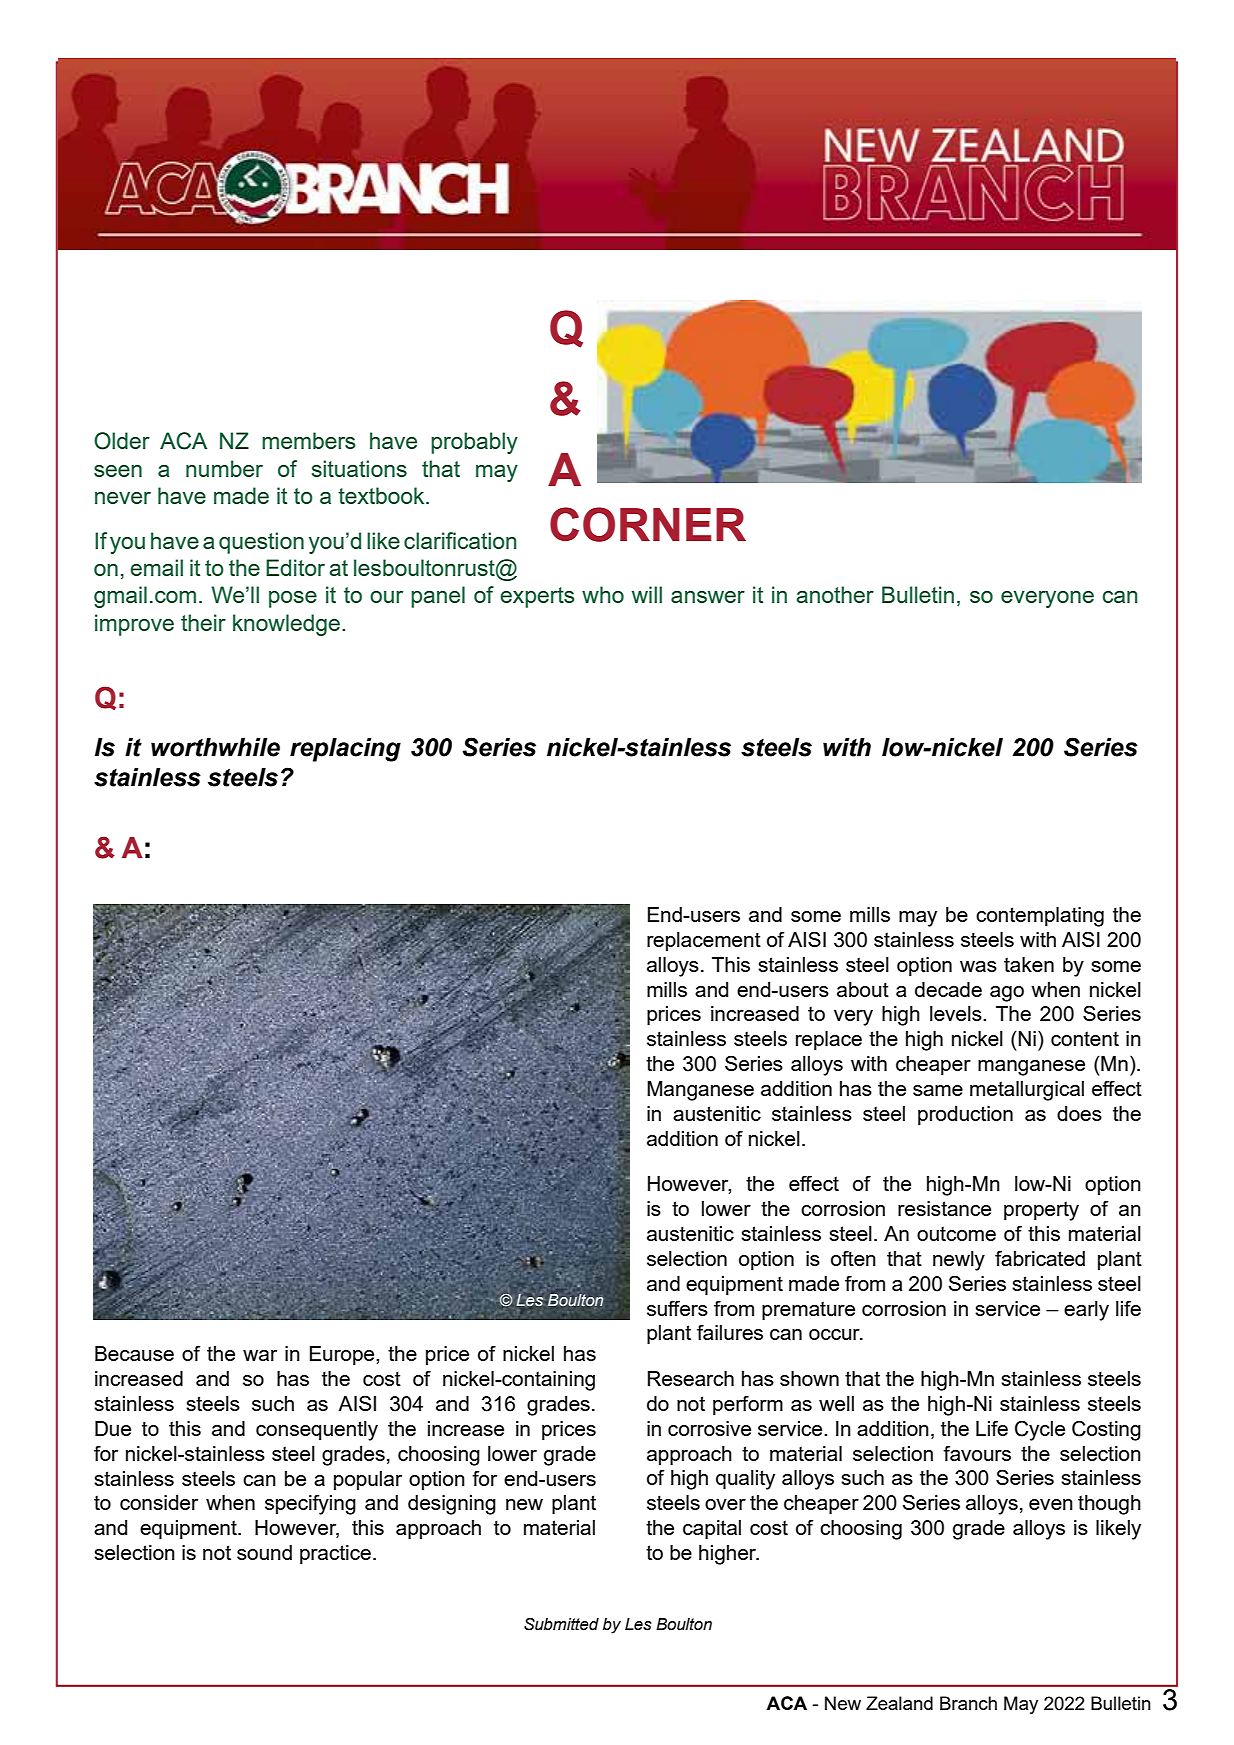 Image resolution: width=1234 pixels, height=1745 pixels. What do you see at coordinates (1027, 1091) in the screenshot?
I see `metallurgical` at bounding box center [1027, 1091].
